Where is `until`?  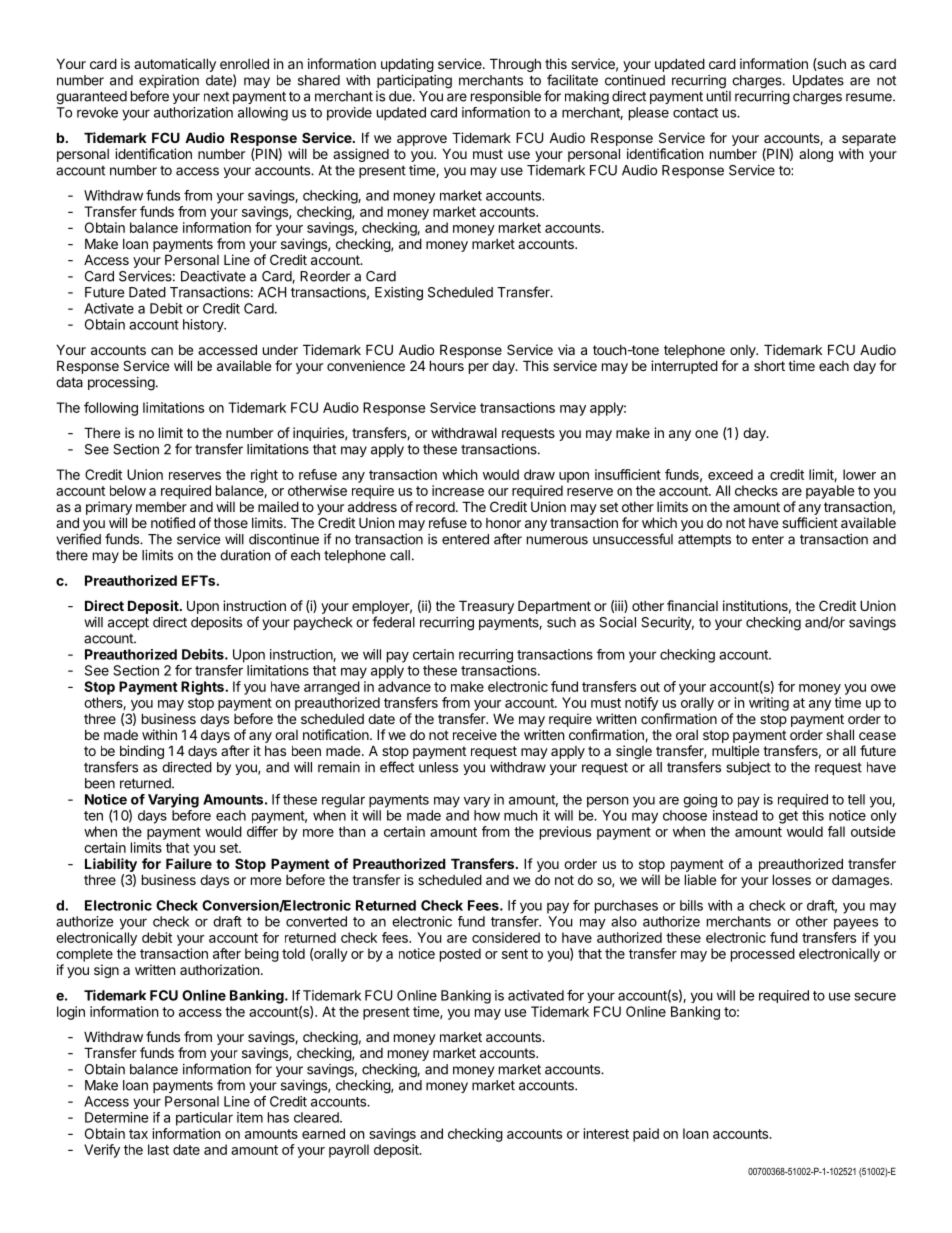
until is located at coordinates (719, 96).
